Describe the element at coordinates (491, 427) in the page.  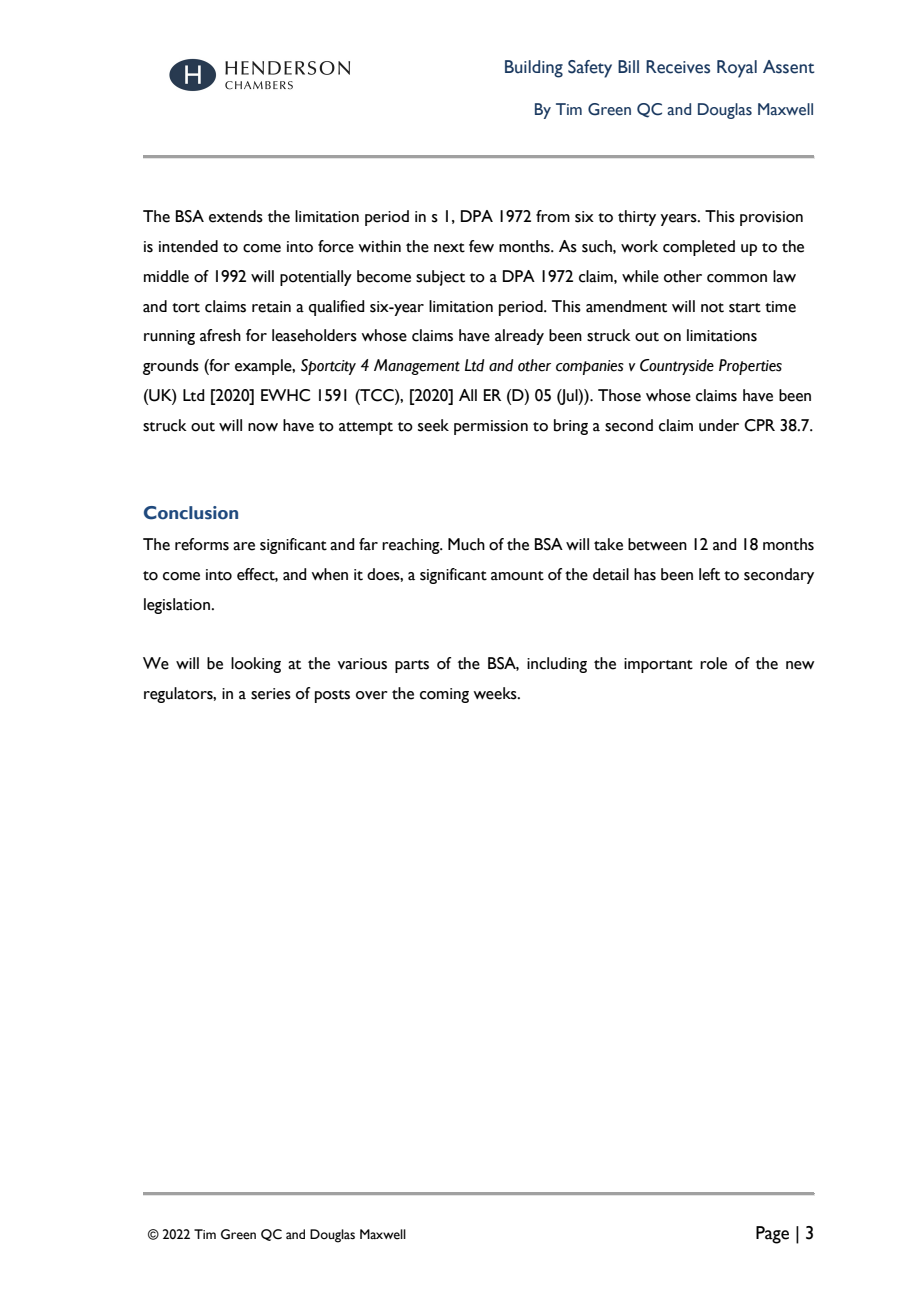
I see `permission` at that location.
